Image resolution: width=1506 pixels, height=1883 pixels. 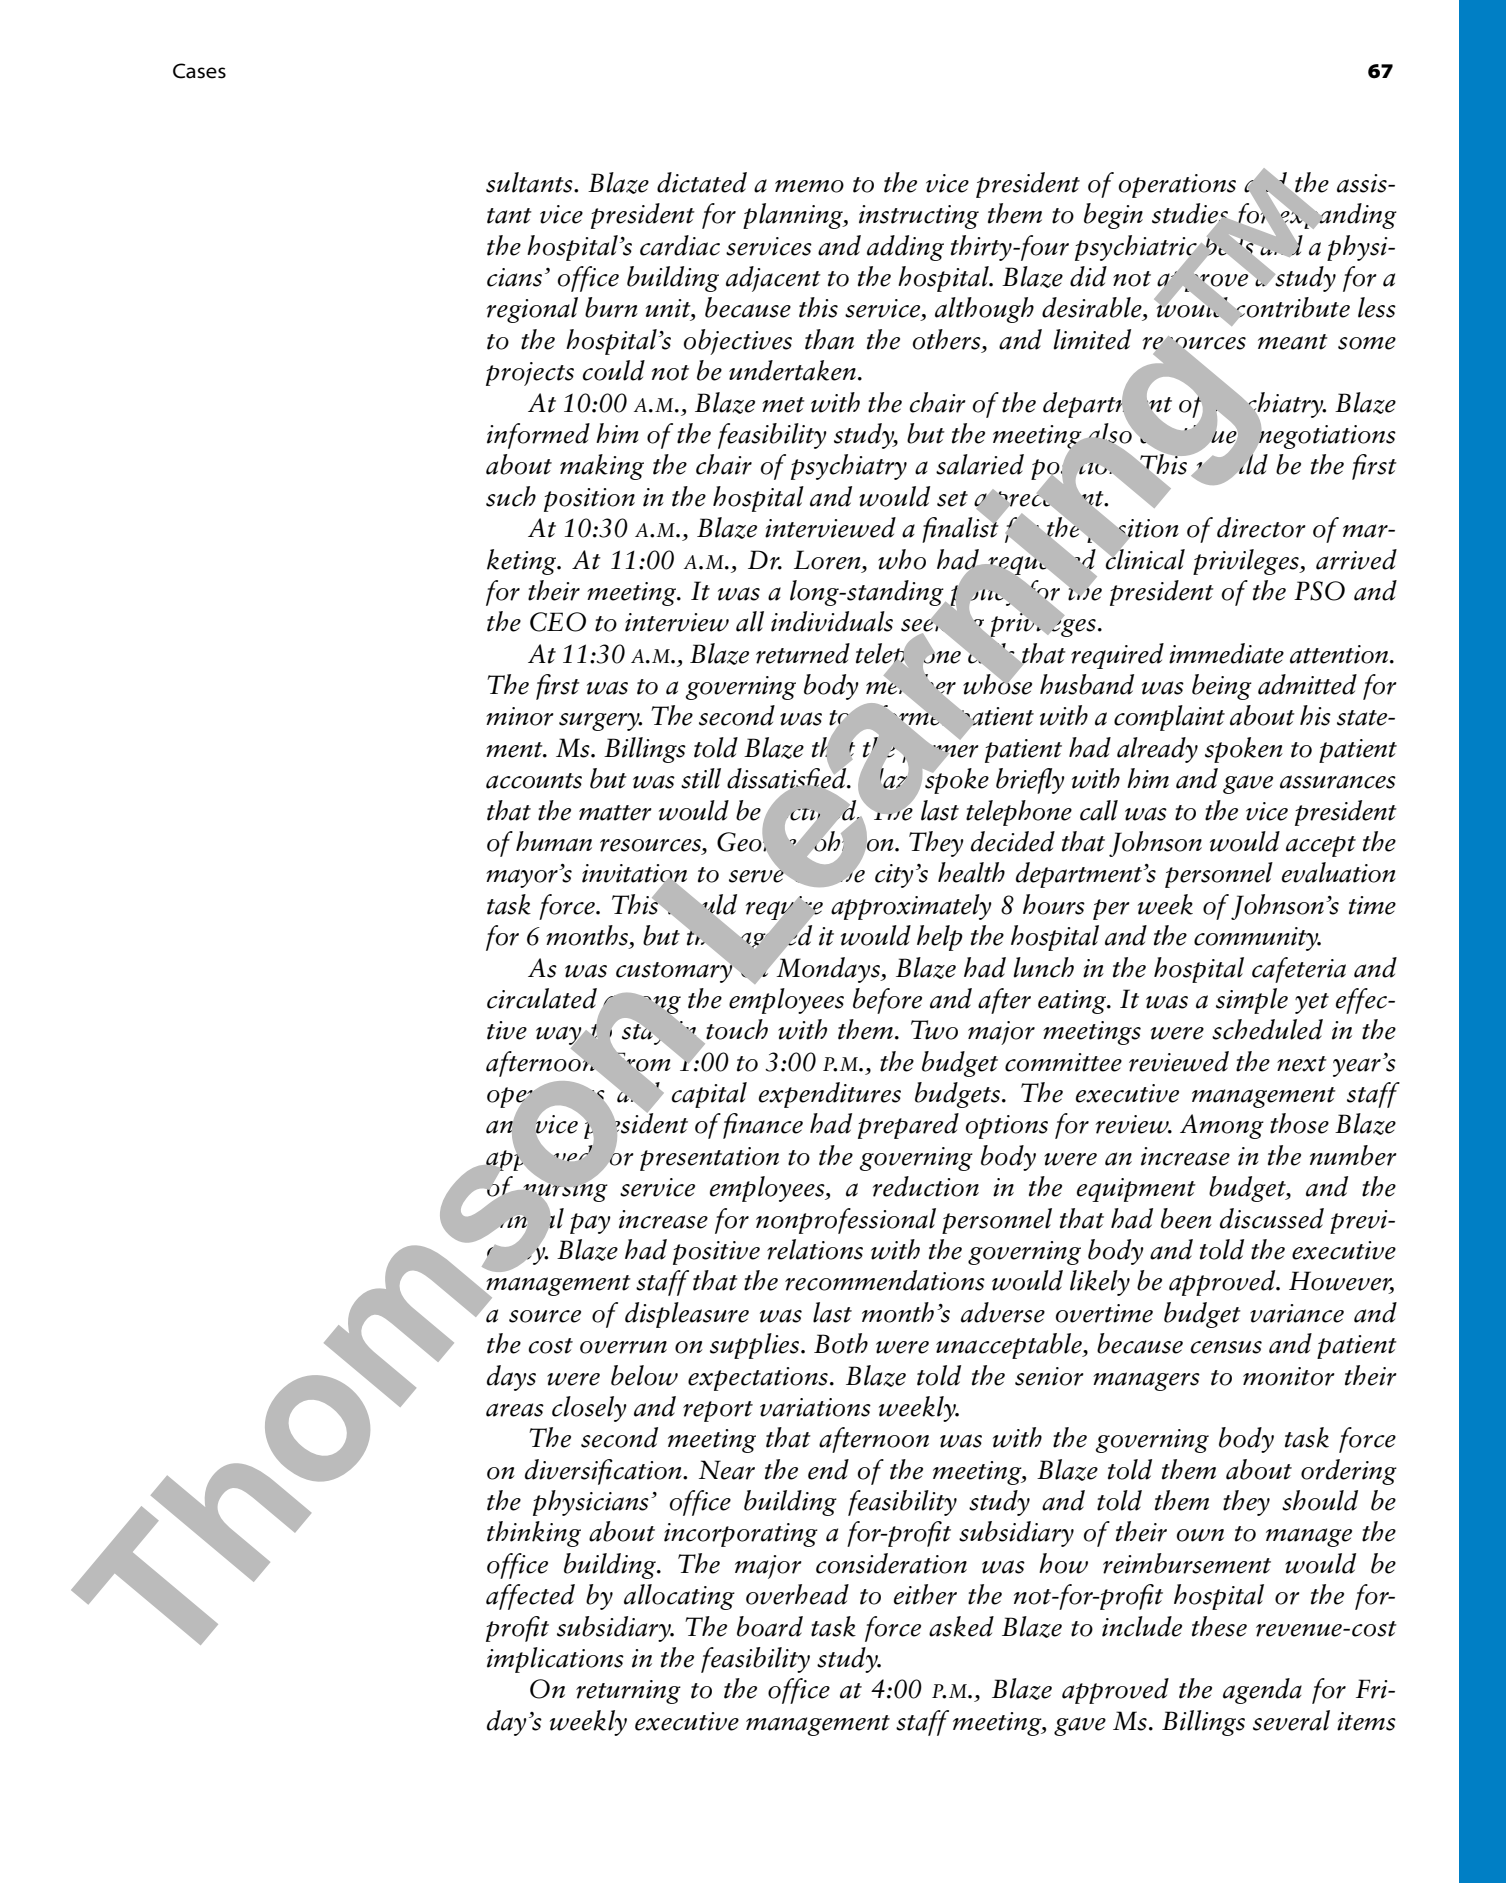 I want to click on evaluation, so click(x=1339, y=872).
